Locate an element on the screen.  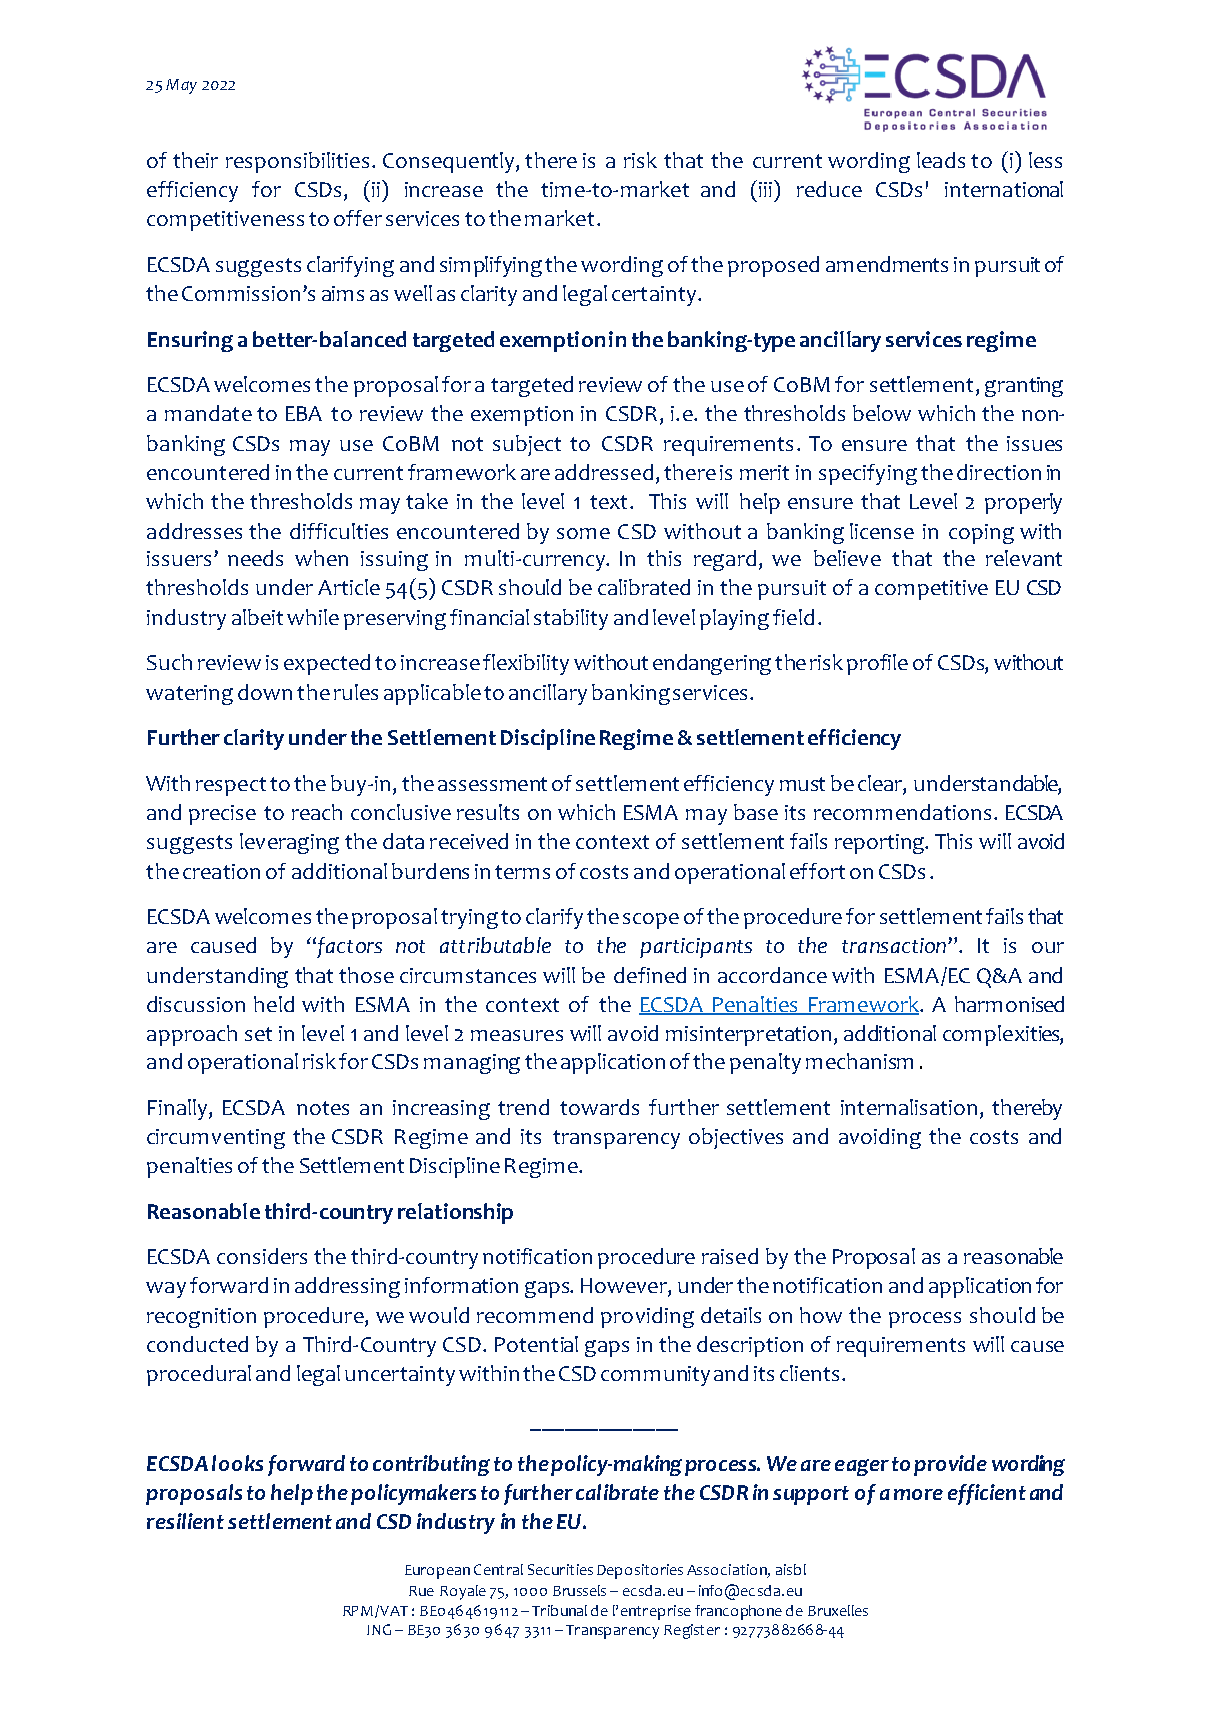
simplifying is located at coordinates (491, 266).
